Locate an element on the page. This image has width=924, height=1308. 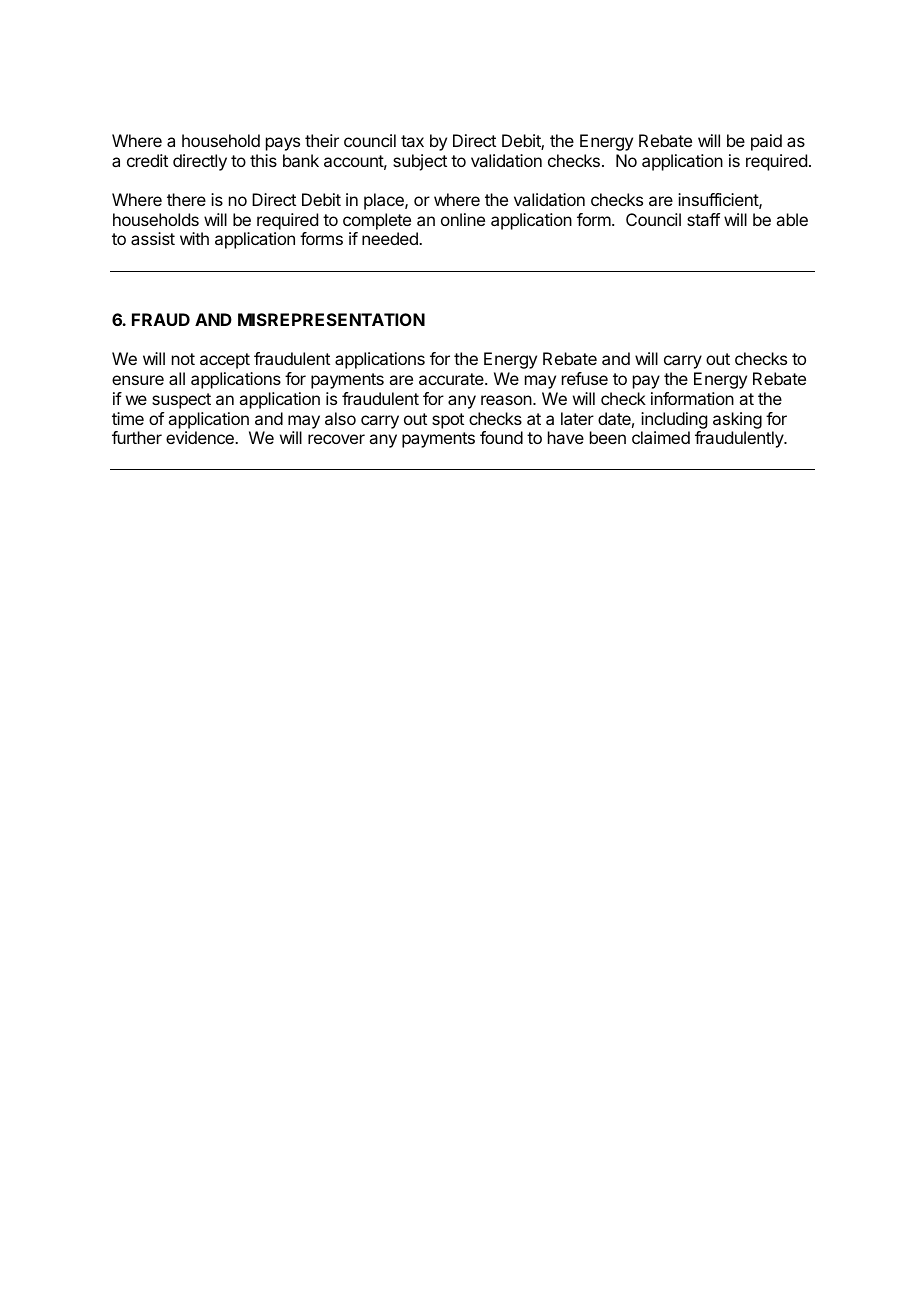
tax is located at coordinates (412, 141).
